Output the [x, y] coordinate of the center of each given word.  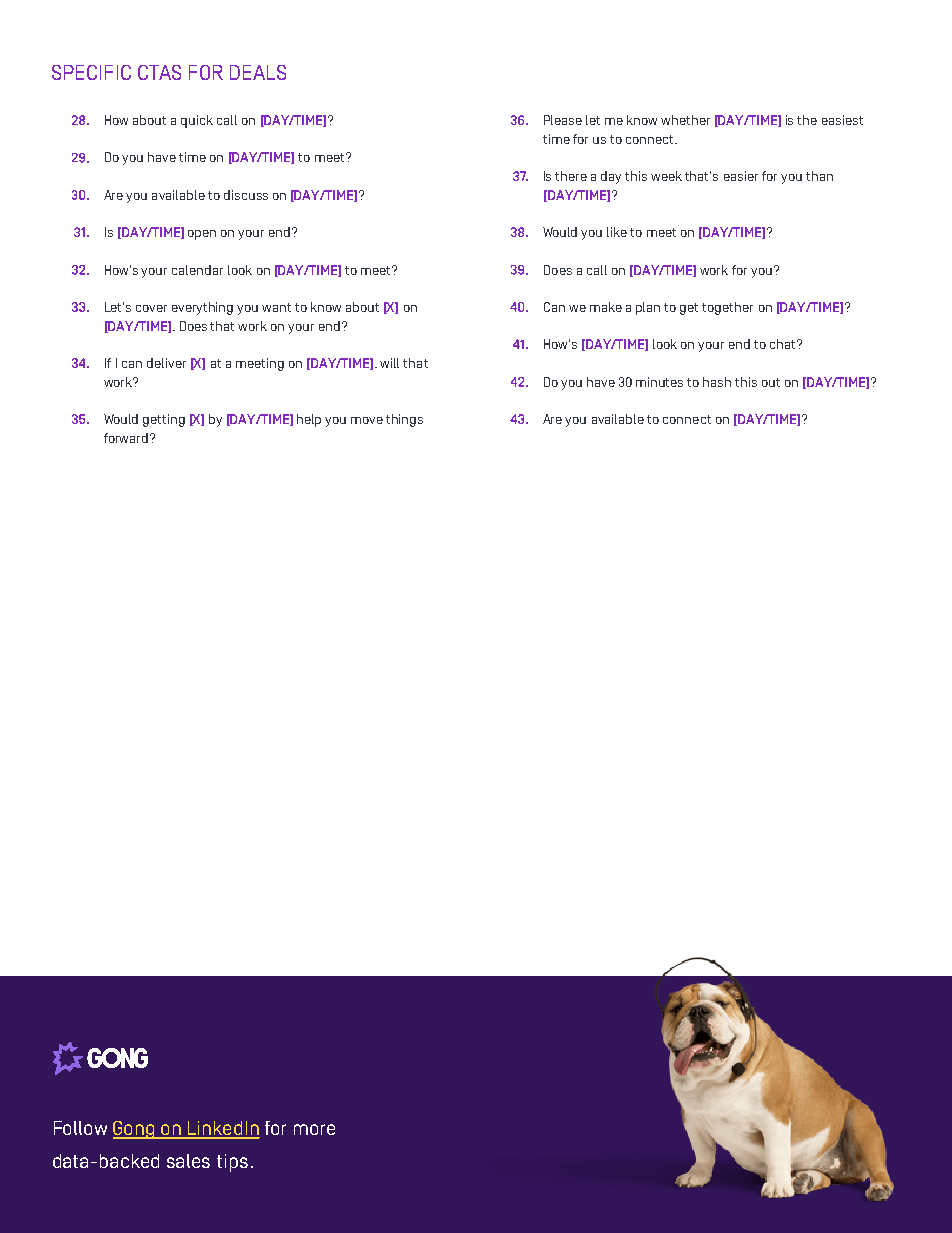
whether [685, 120]
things [404, 420]
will [389, 363]
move [367, 420]
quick [197, 121]
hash [717, 382]
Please [563, 120]
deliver [166, 363]
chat [784, 344]
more [314, 1129]
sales [188, 1161]
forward [127, 438]
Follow [80, 1128]
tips [232, 1163]
